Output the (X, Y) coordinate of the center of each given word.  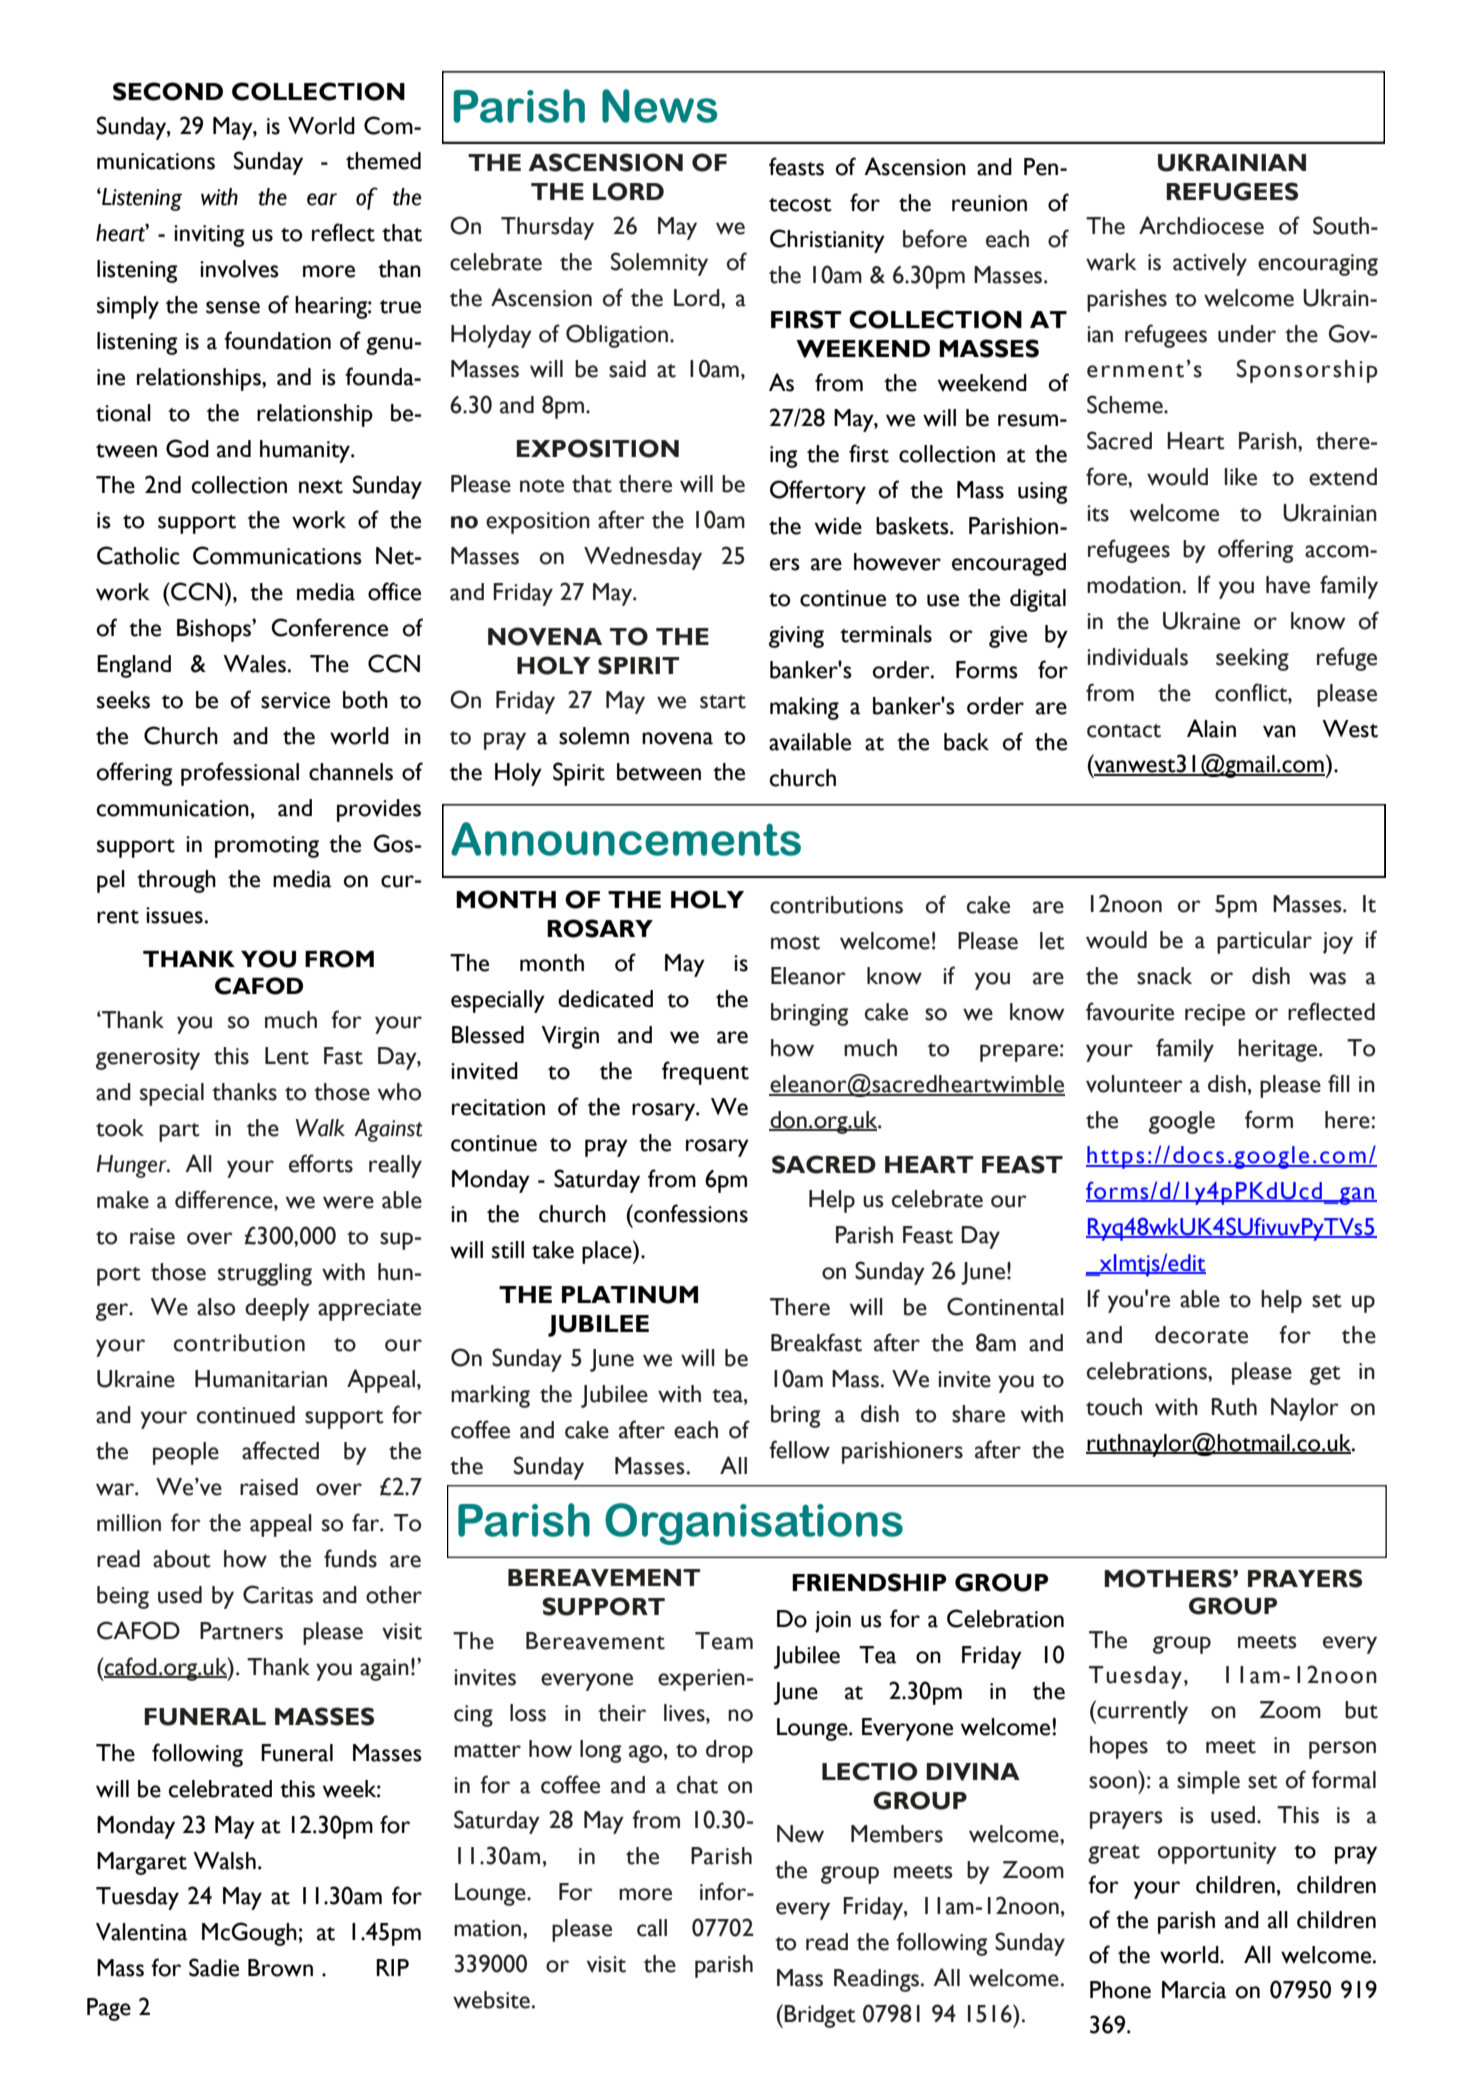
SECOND (168, 91)
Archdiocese (1201, 225)
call (652, 1928)
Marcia (1194, 1990)
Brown (280, 1968)
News (659, 106)
